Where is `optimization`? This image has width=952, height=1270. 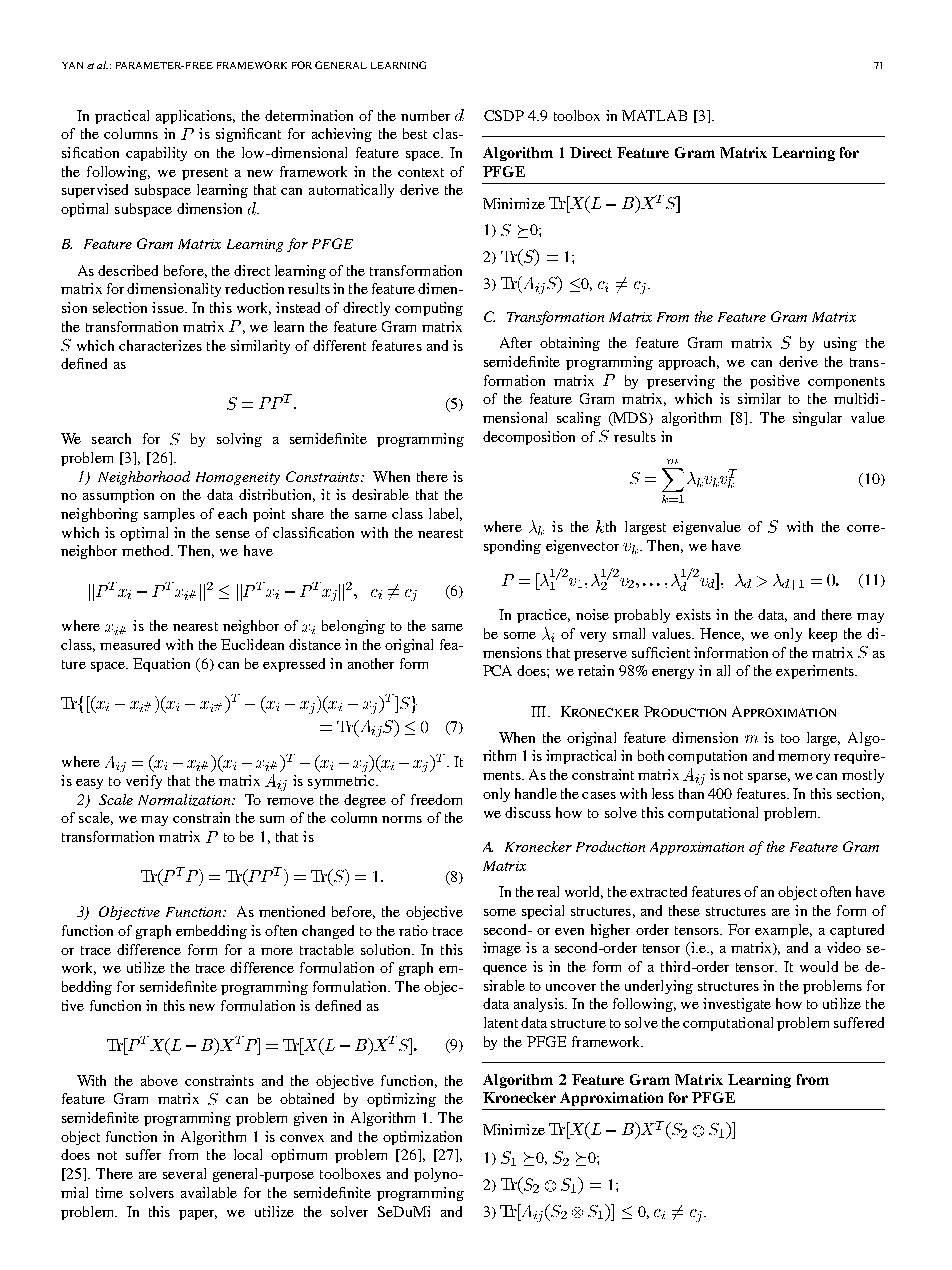 optimization is located at coordinates (422, 1138).
